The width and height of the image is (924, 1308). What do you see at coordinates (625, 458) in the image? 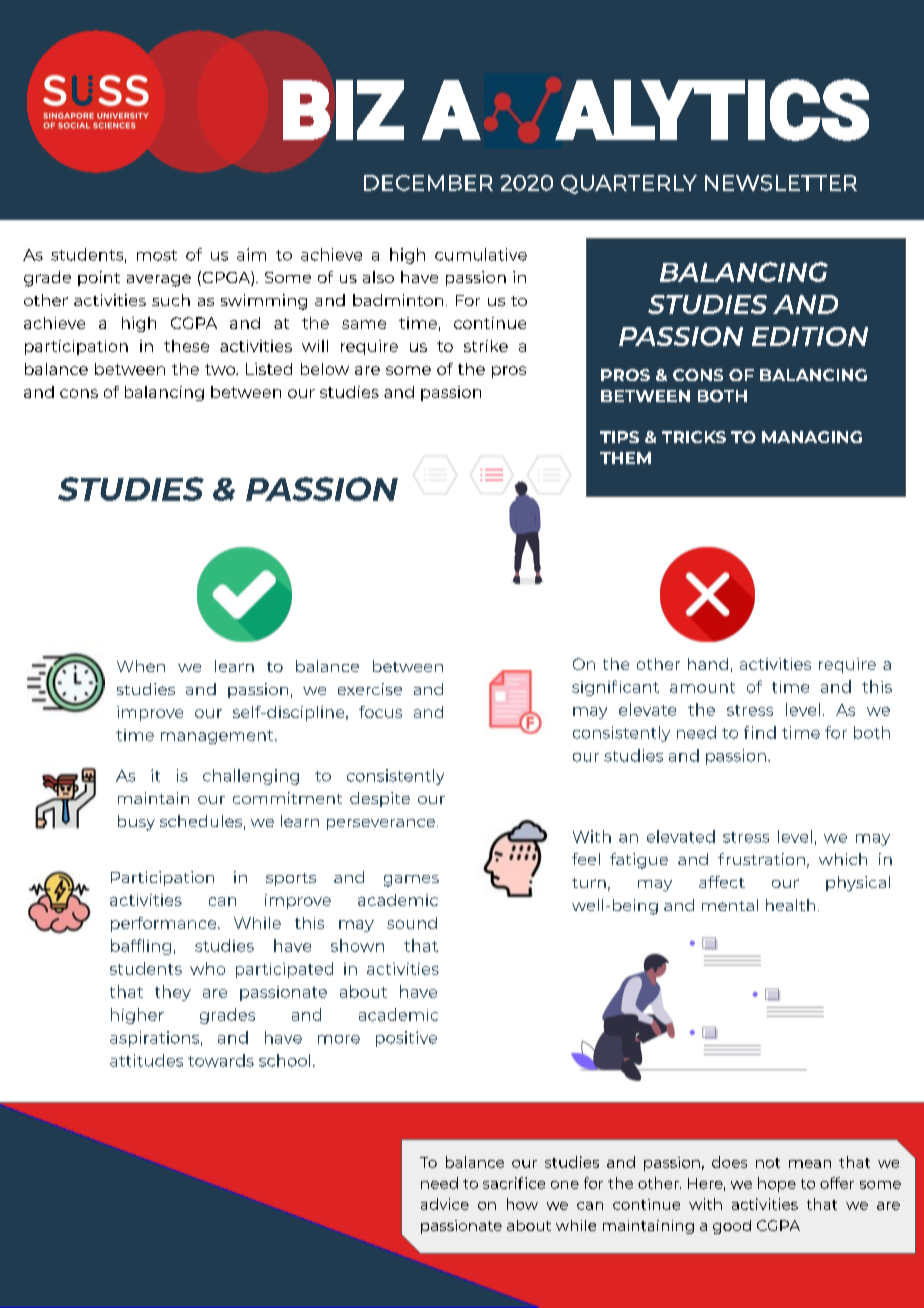
I see `THEM` at bounding box center [625, 458].
